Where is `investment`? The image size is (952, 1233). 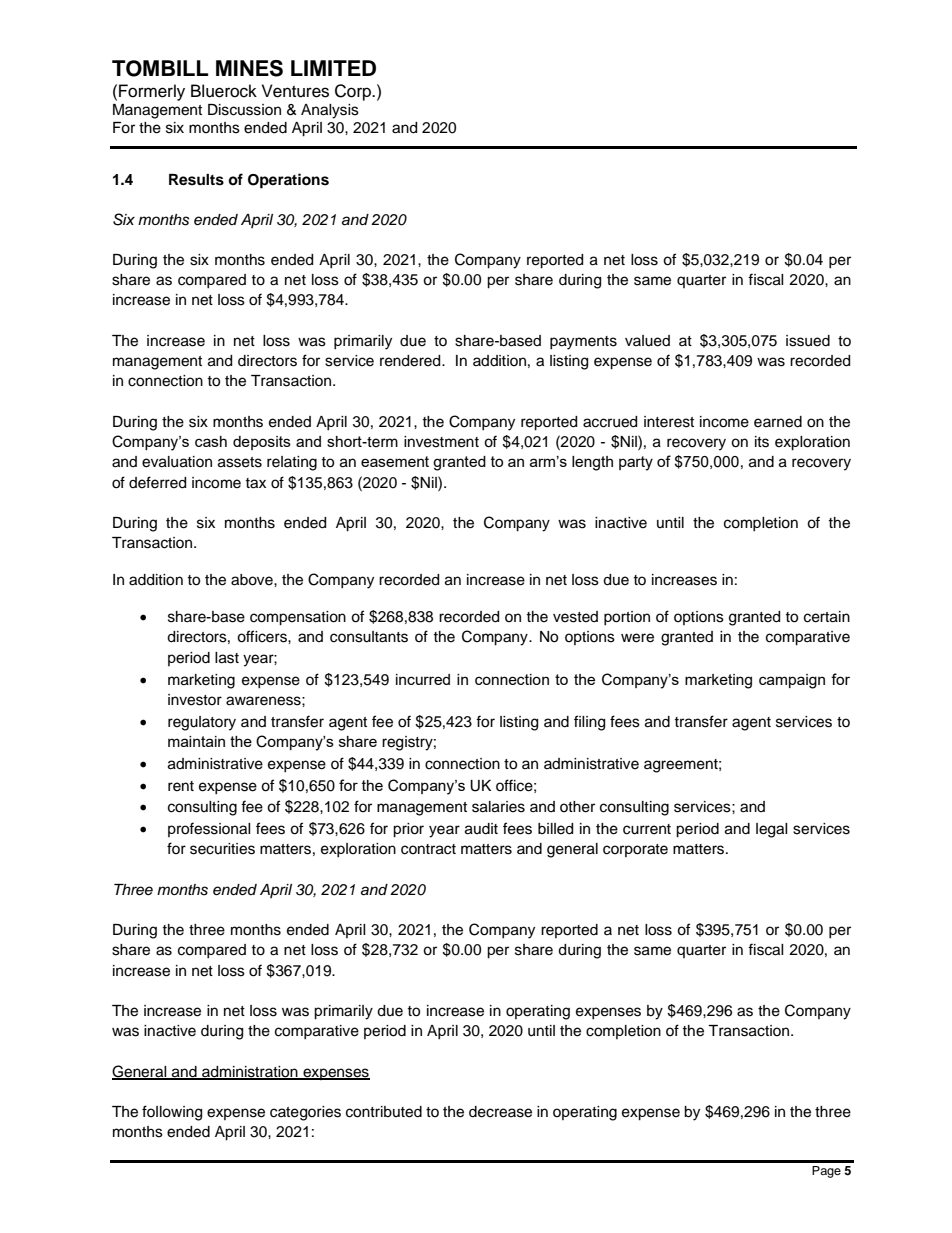
investment is located at coordinates (441, 442).
